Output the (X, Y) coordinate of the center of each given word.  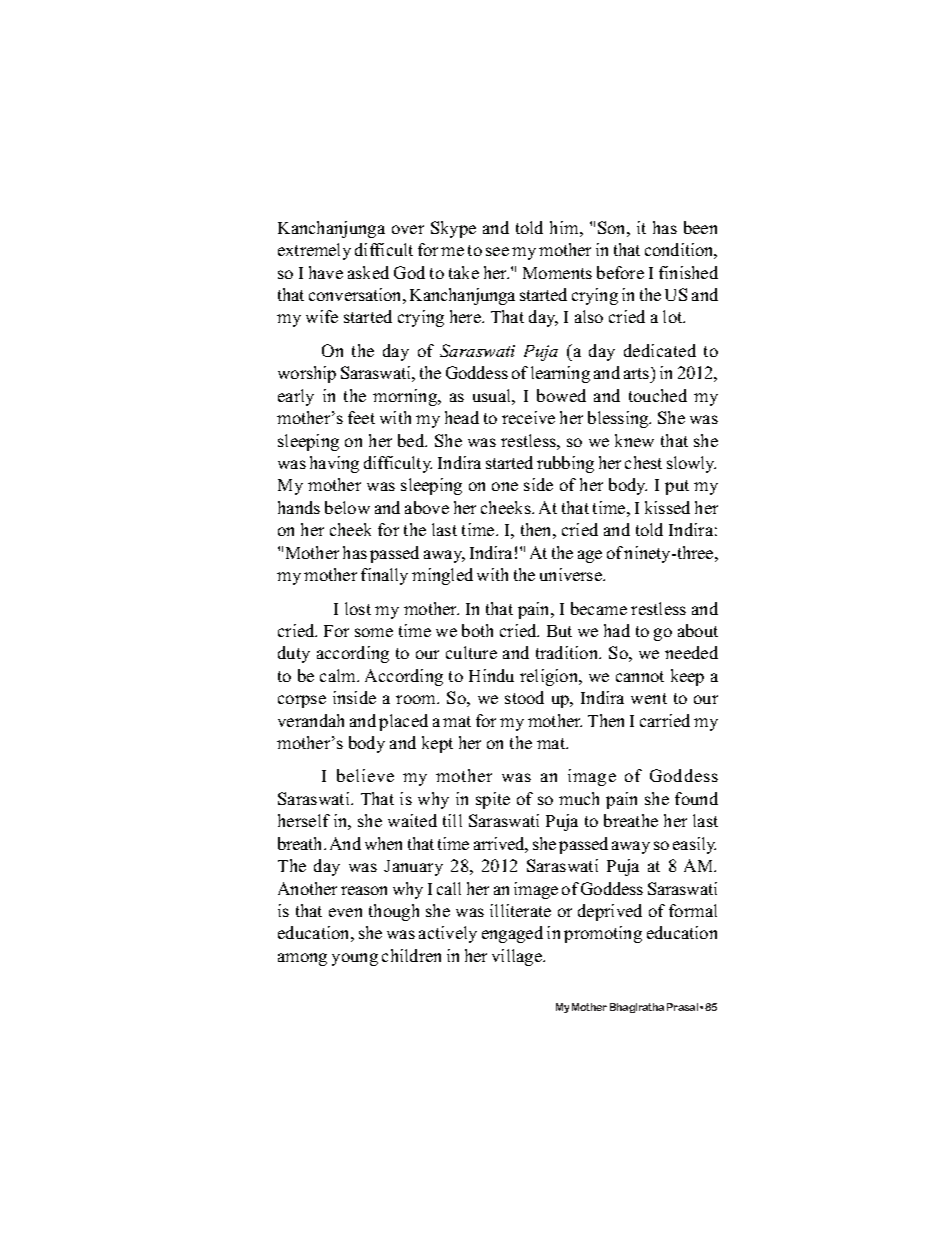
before (620, 272)
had (617, 630)
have (326, 272)
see (497, 251)
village (518, 957)
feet (361, 417)
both (477, 630)
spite (493, 800)
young (355, 959)
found (696, 798)
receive (528, 417)
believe (365, 775)
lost (358, 608)
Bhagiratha (637, 1008)
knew (634, 440)
